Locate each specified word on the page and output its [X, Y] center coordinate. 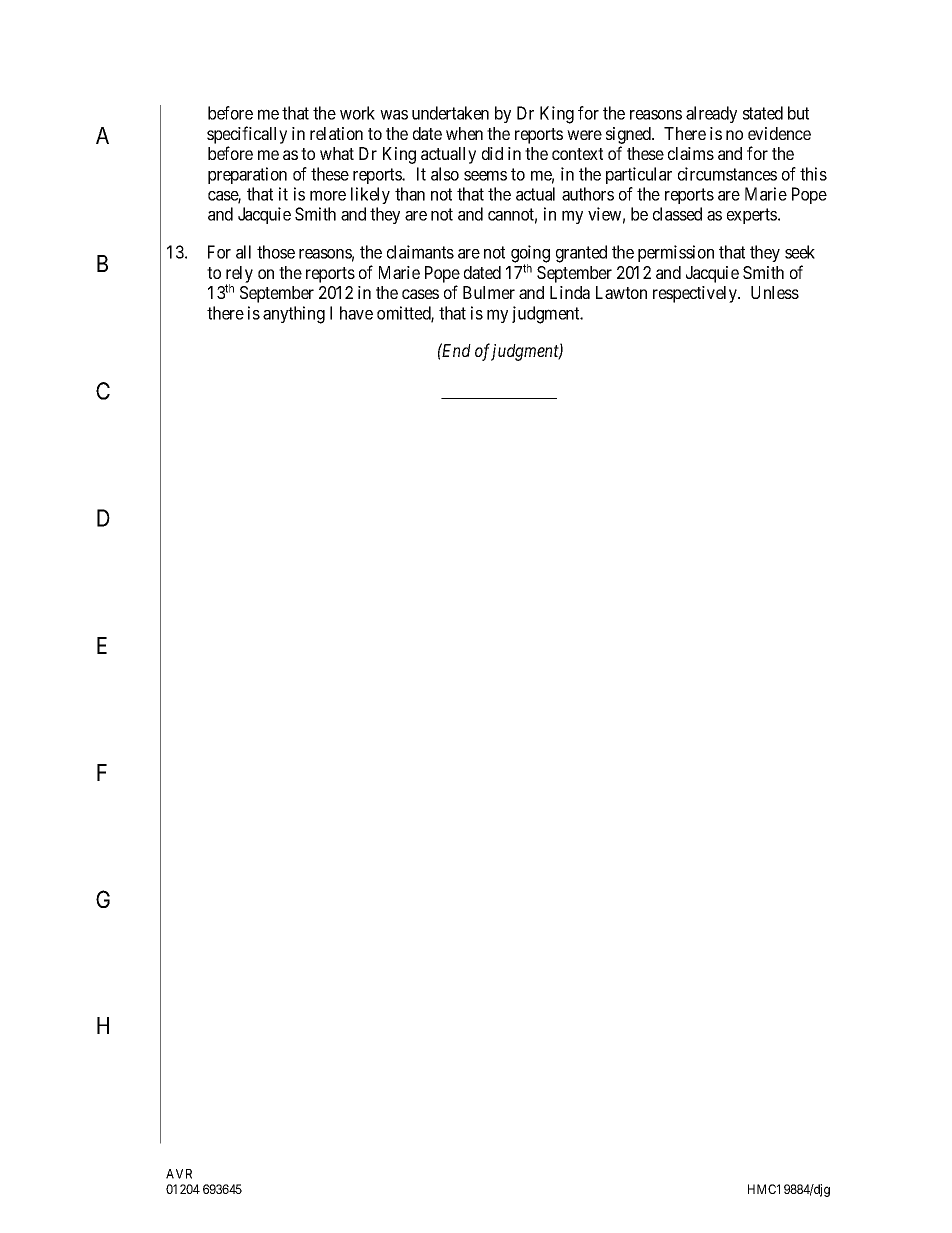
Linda [570, 292]
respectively [696, 294]
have [356, 313]
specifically [247, 136]
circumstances [727, 174]
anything [294, 315]
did [492, 153]
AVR [179, 1174]
